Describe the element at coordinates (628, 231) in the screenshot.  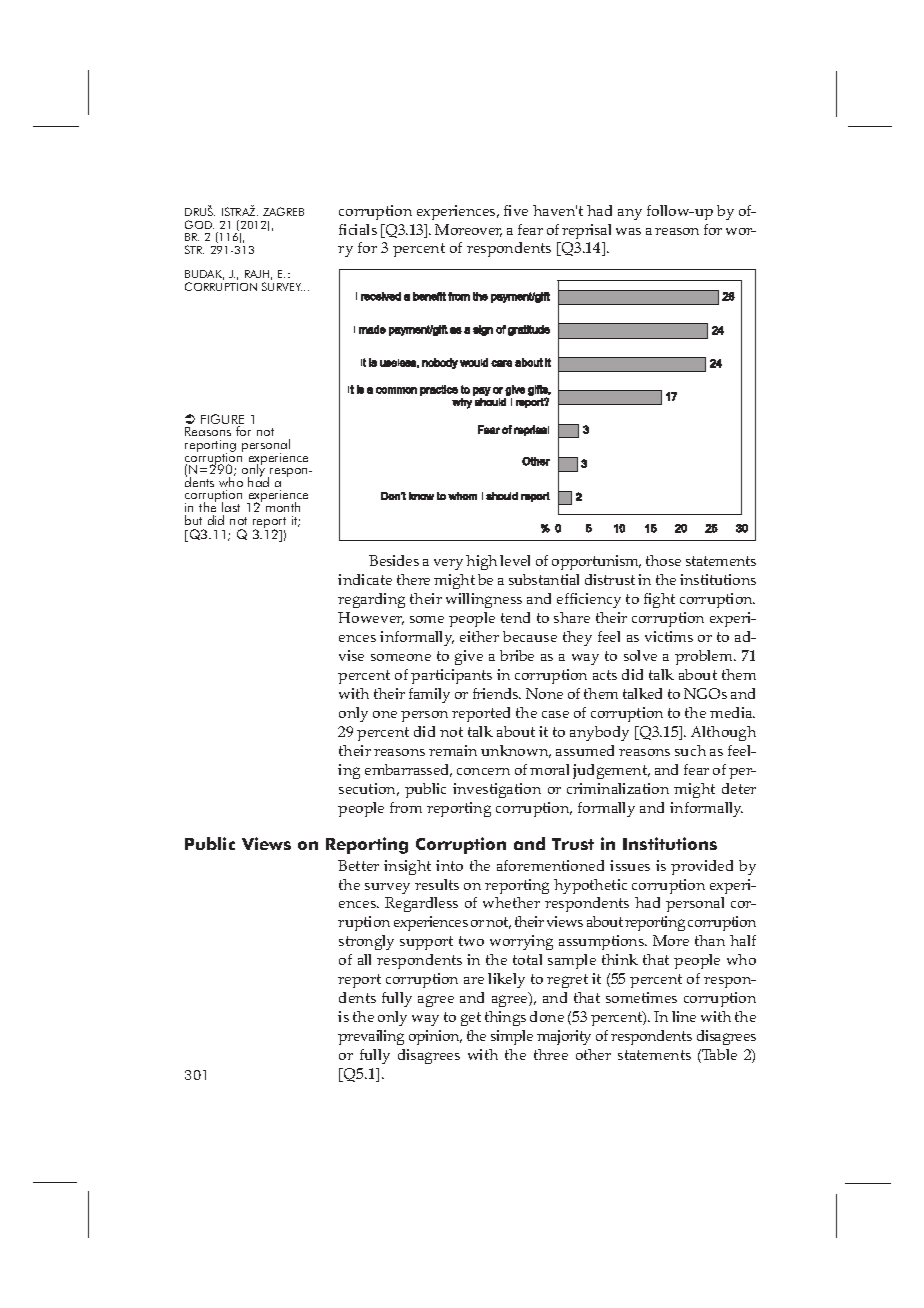
I see `was` at that location.
